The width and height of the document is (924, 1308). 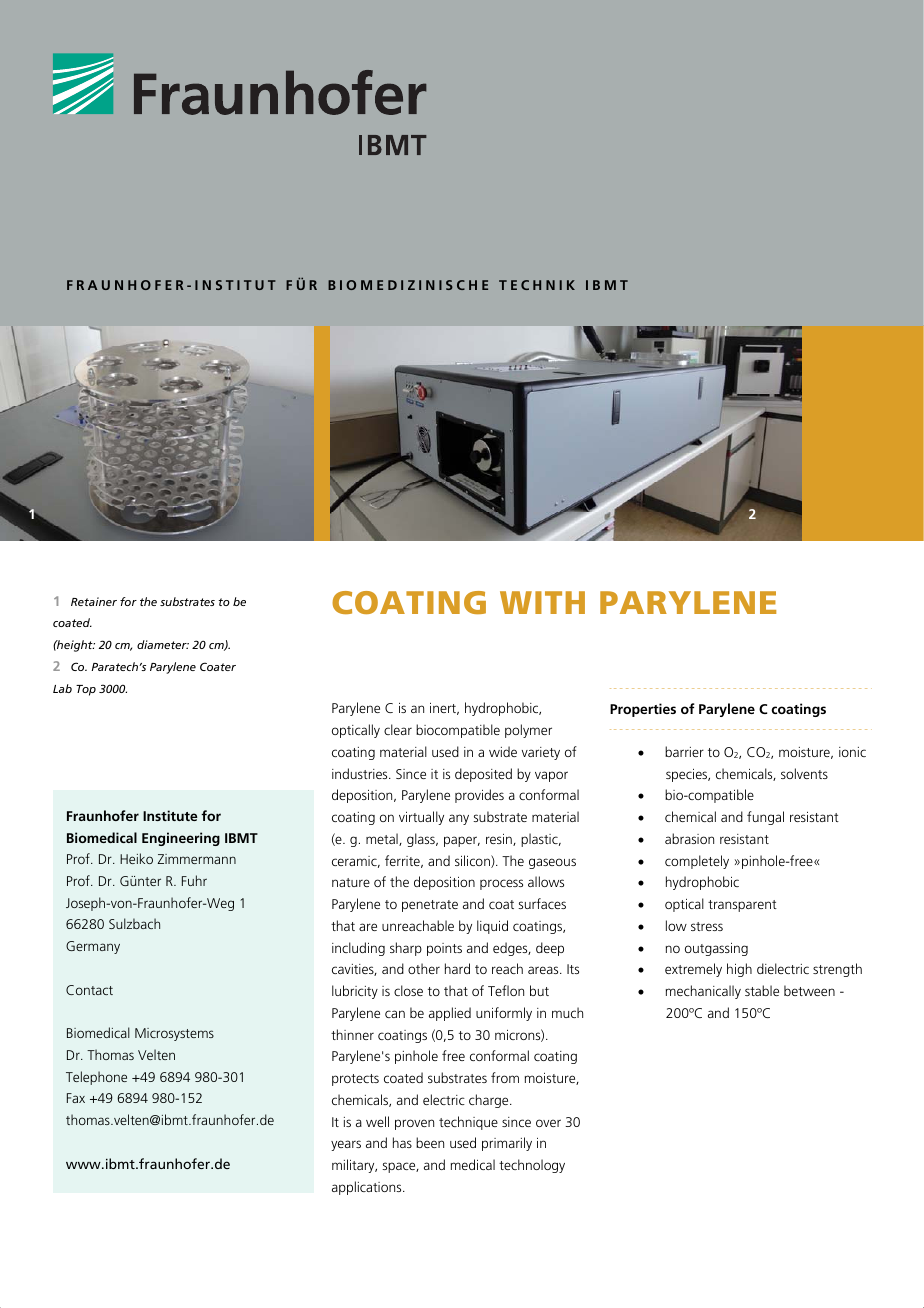 I want to click on Engineering, so click(x=181, y=839).
